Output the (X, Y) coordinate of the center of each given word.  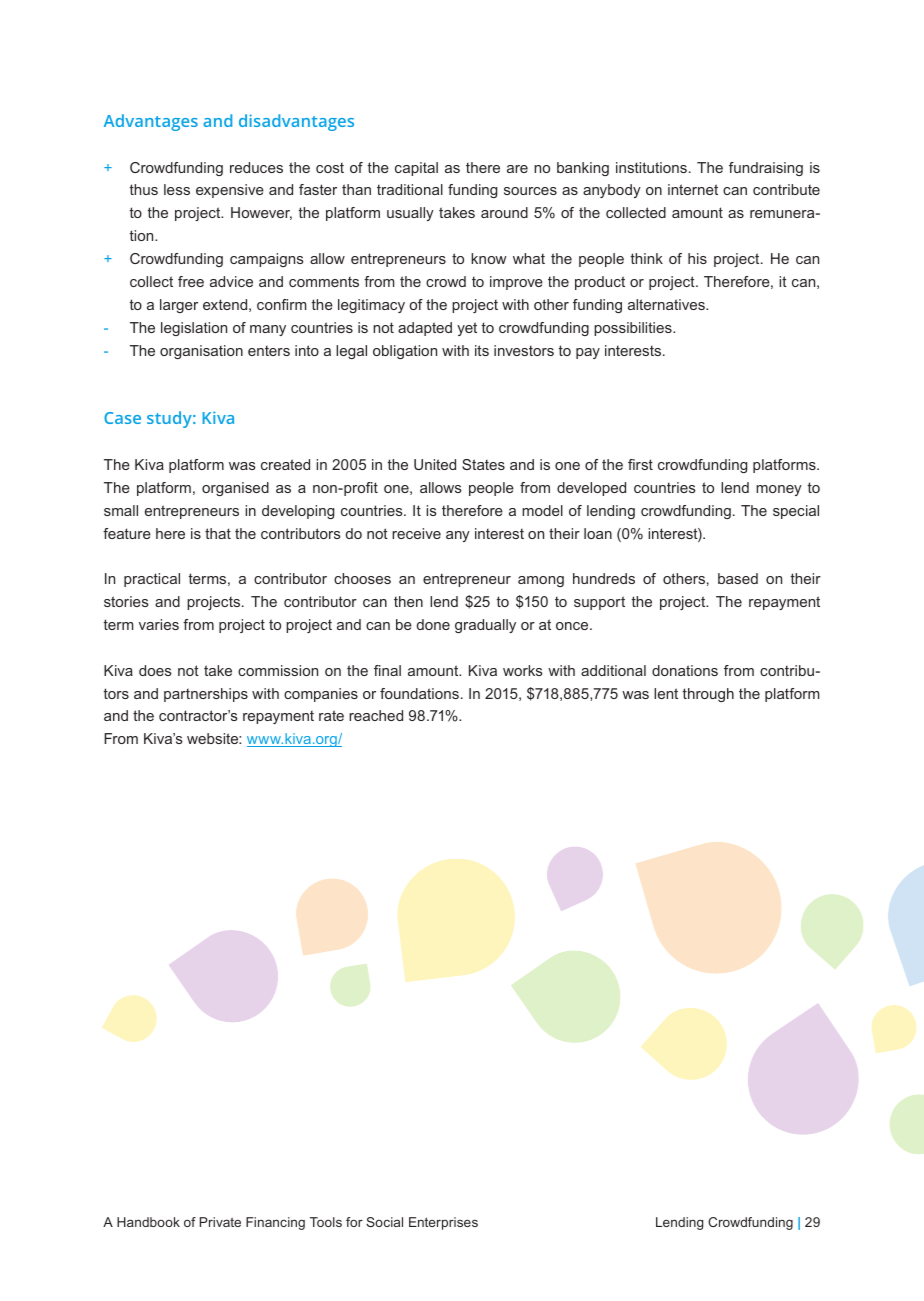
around (504, 212)
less (177, 189)
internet (693, 189)
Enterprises (443, 1223)
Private (220, 1222)
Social (384, 1222)
